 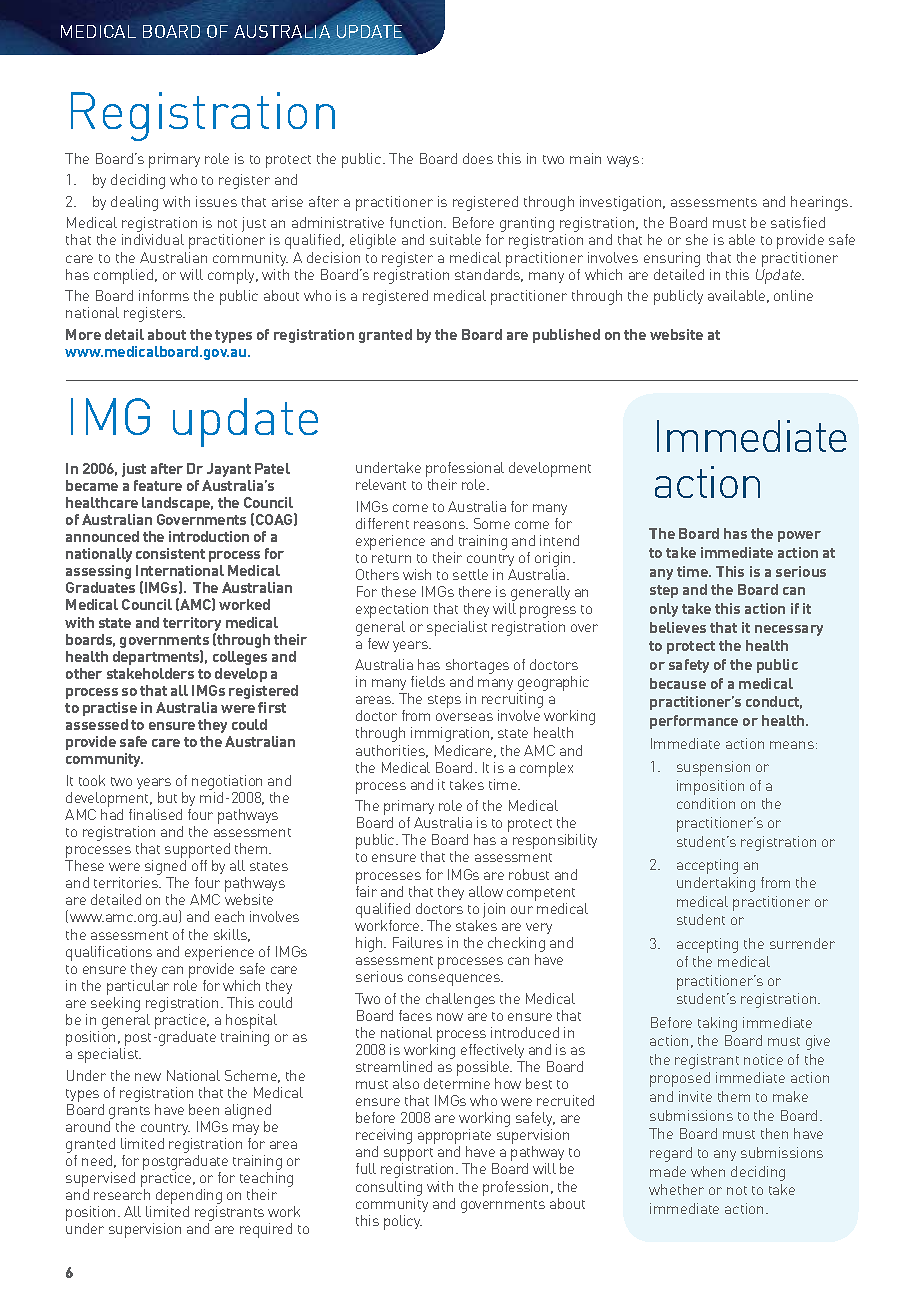 What do you see at coordinates (189, 1198) in the document?
I see `depending` at bounding box center [189, 1198].
